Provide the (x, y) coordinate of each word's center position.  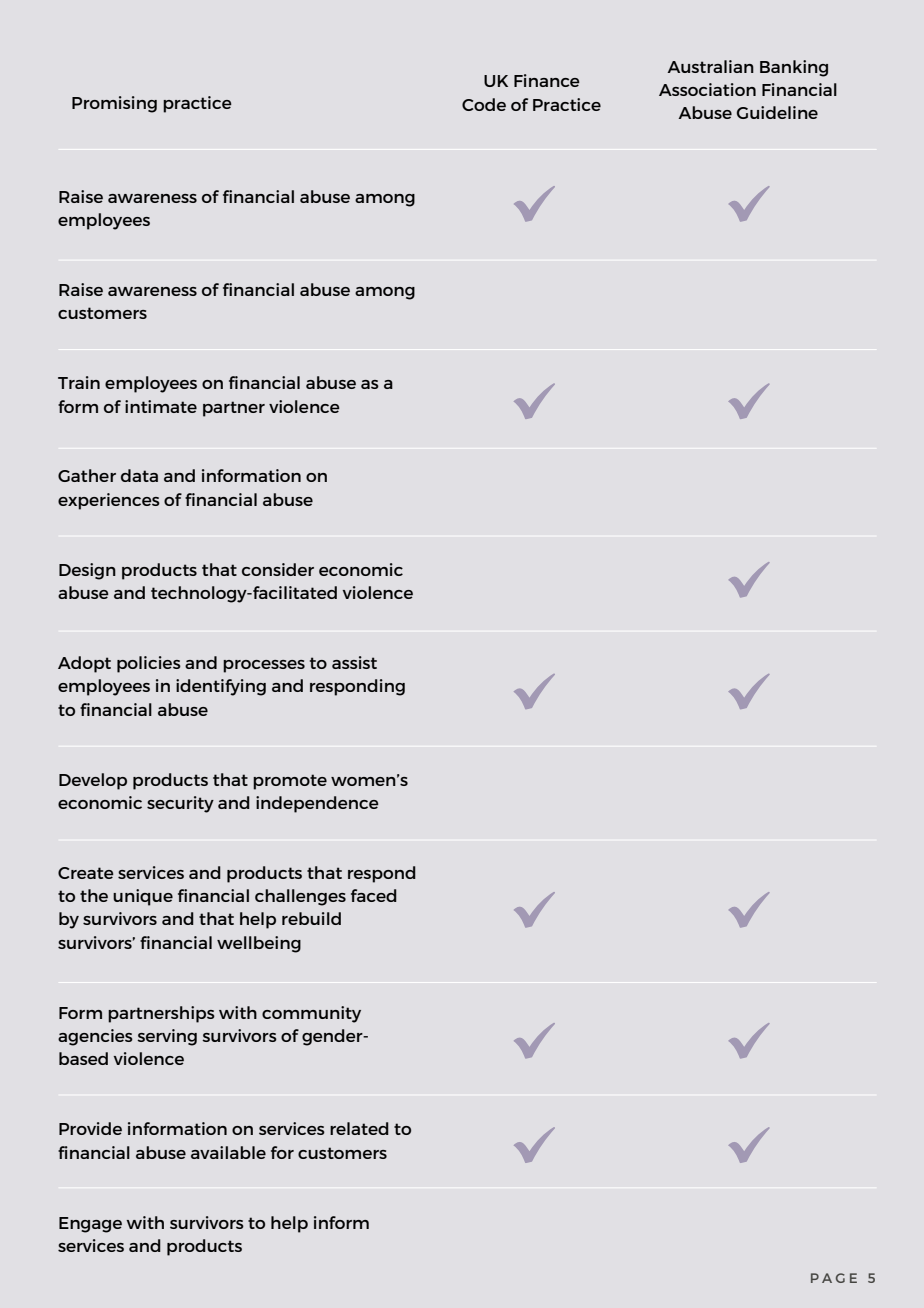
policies (149, 664)
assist (354, 662)
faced (374, 895)
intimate (161, 406)
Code (484, 104)
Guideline (777, 112)
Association (707, 89)
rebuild (311, 918)
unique (143, 897)
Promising (114, 104)
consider (278, 569)
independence (317, 804)
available (228, 1152)
